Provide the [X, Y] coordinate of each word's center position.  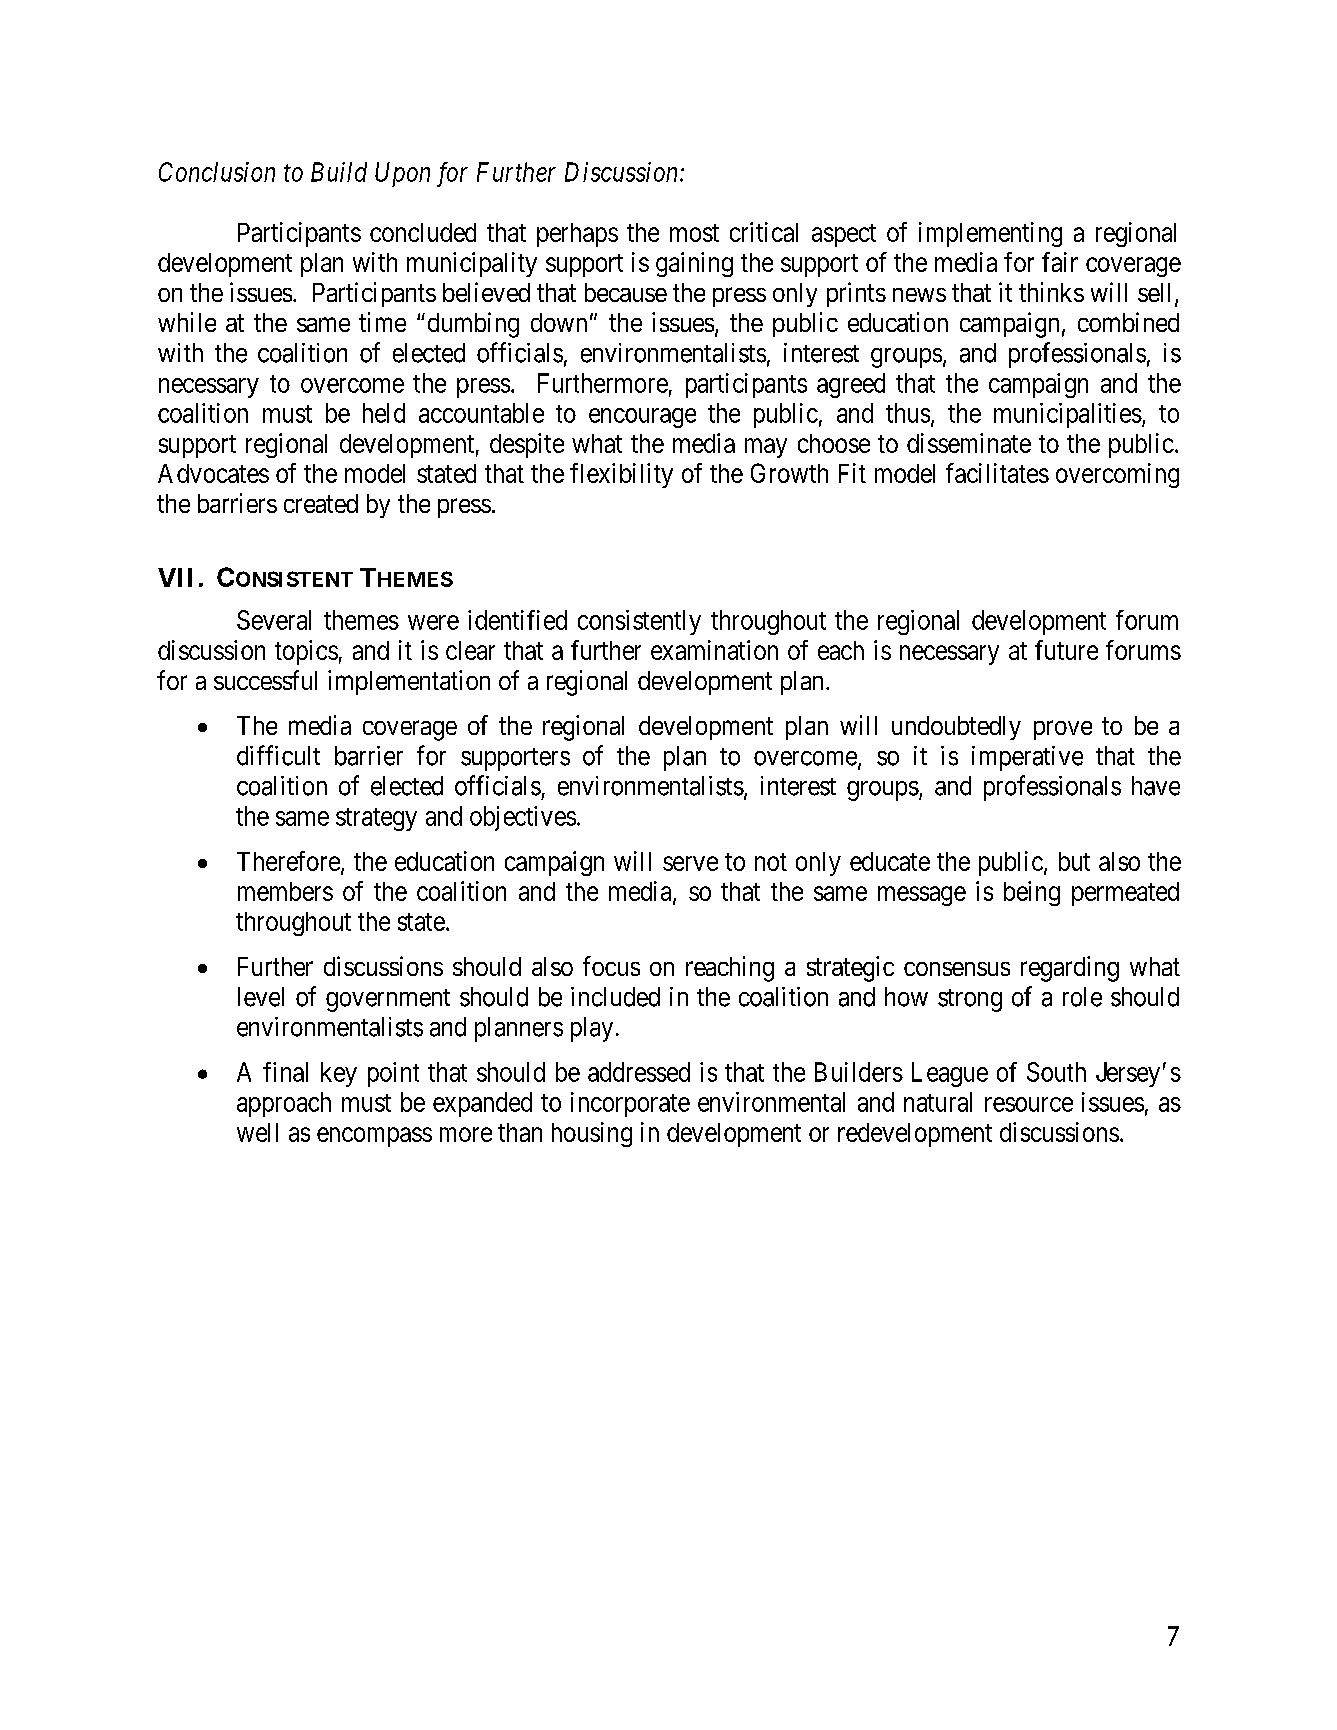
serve [690, 863]
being [1032, 893]
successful [265, 680]
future [1066, 650]
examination [714, 650]
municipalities [1068, 415]
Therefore [288, 861]
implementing [990, 234]
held [384, 413]
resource [1029, 1104]
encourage [642, 418]
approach [284, 1104]
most [694, 233]
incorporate [630, 1104]
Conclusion [217, 172]
